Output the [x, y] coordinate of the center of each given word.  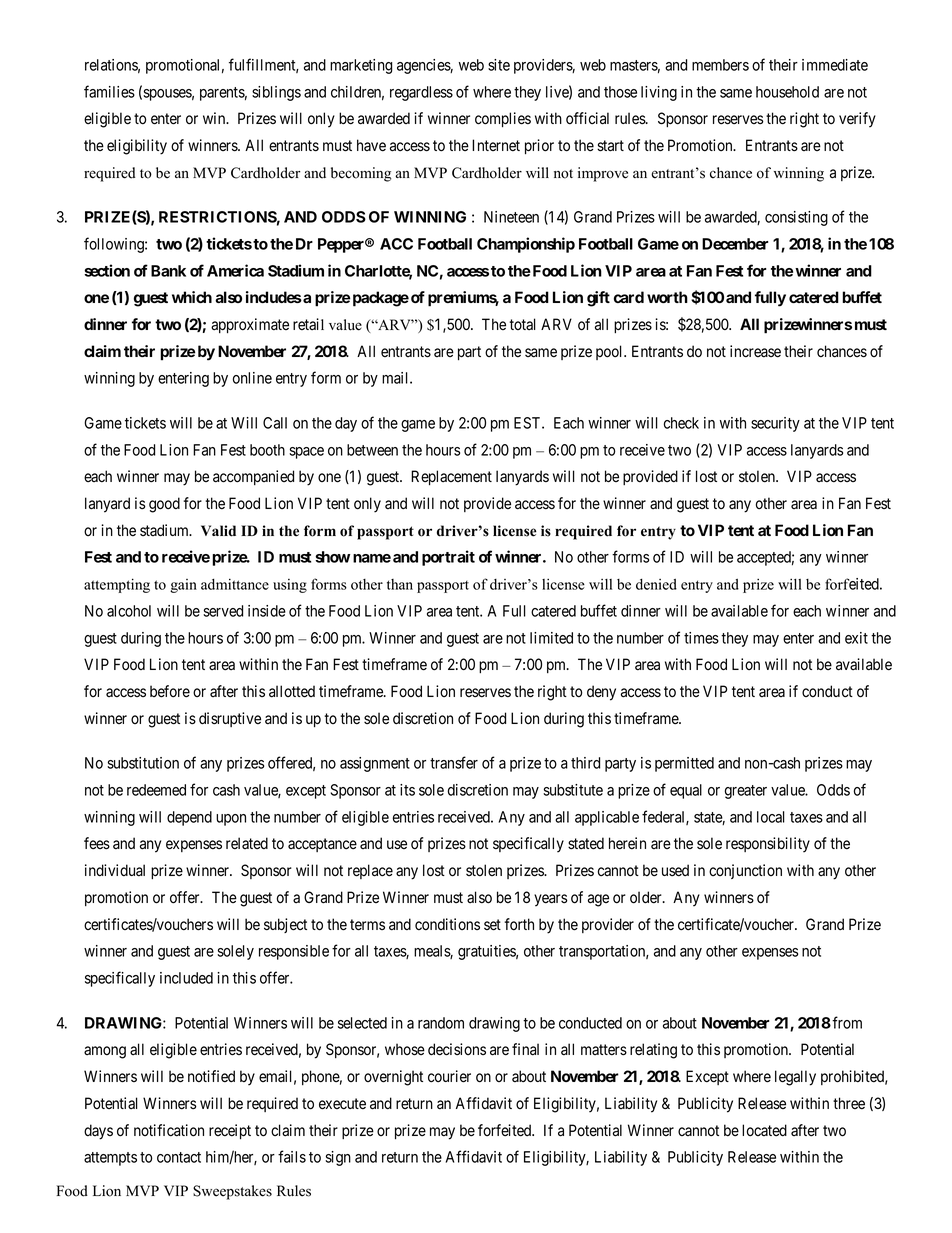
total [522, 324]
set [492, 925]
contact [179, 1157]
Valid [218, 531]
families [109, 91]
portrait [448, 558]
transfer [454, 762]
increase [755, 351]
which [192, 297]
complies [503, 119]
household [787, 92]
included [186, 978]
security [775, 424]
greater [746, 792]
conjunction [745, 871]
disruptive [230, 719]
